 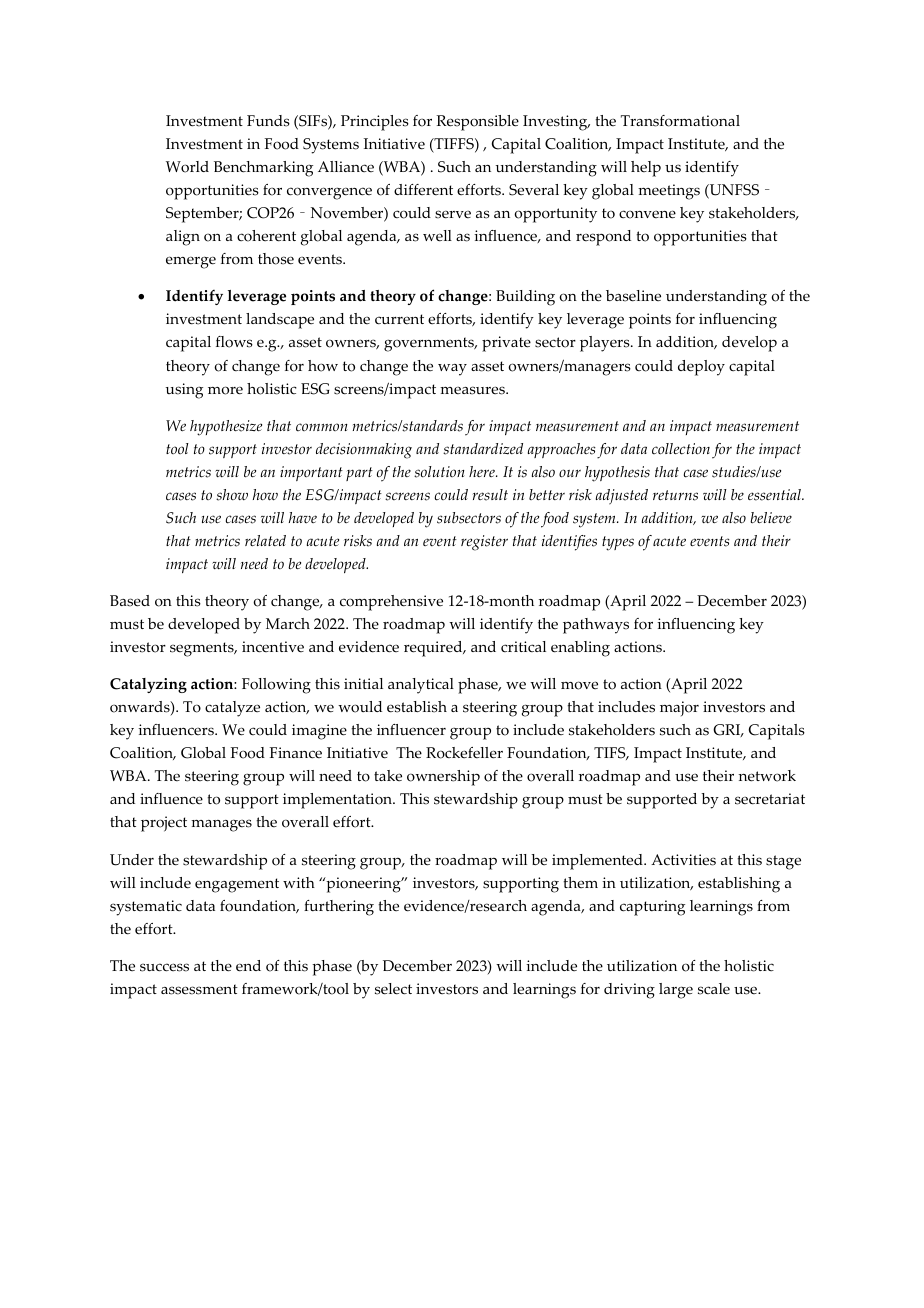 I want to click on Responsible, so click(x=477, y=123).
